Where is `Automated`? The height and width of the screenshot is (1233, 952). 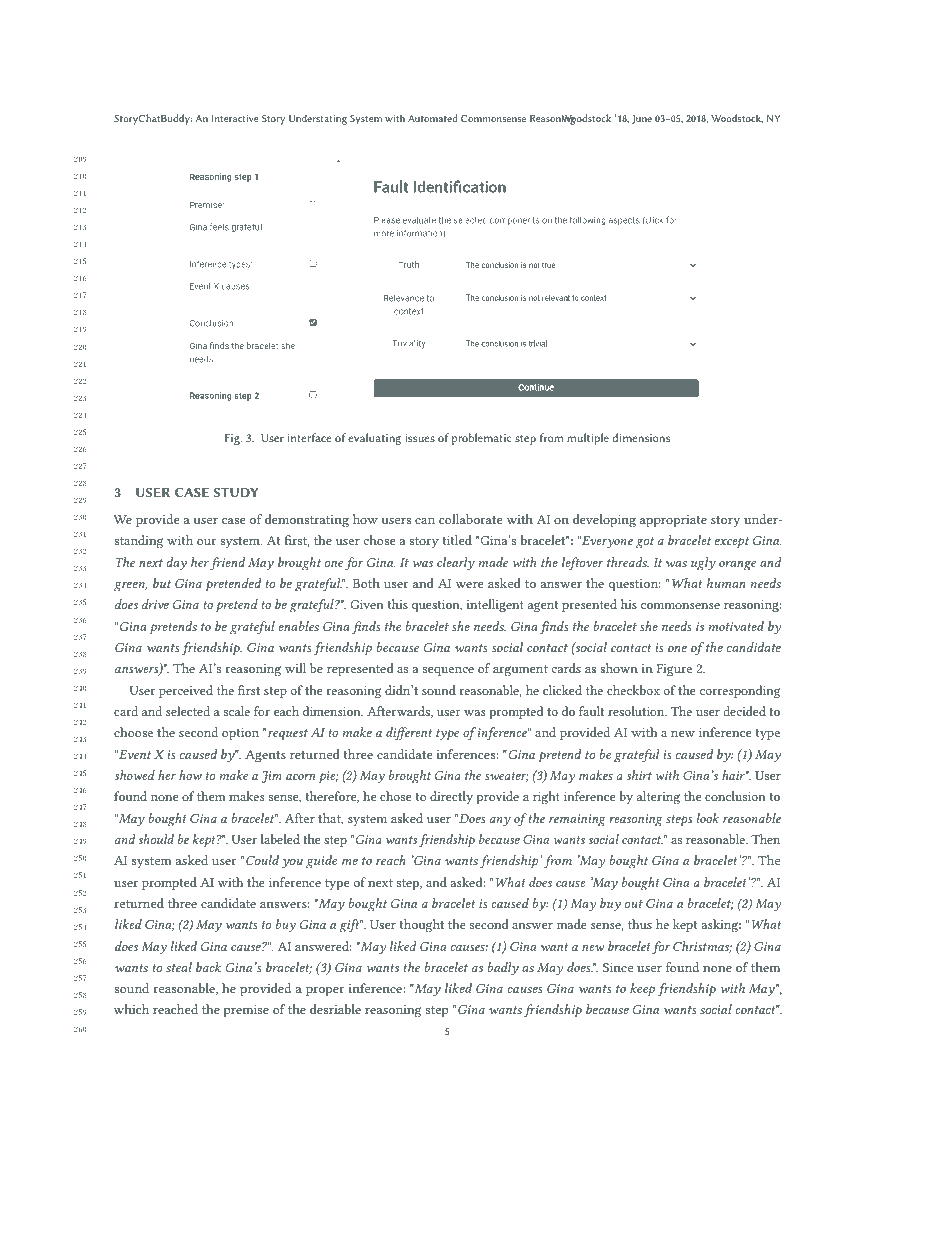 Automated is located at coordinates (432, 118).
